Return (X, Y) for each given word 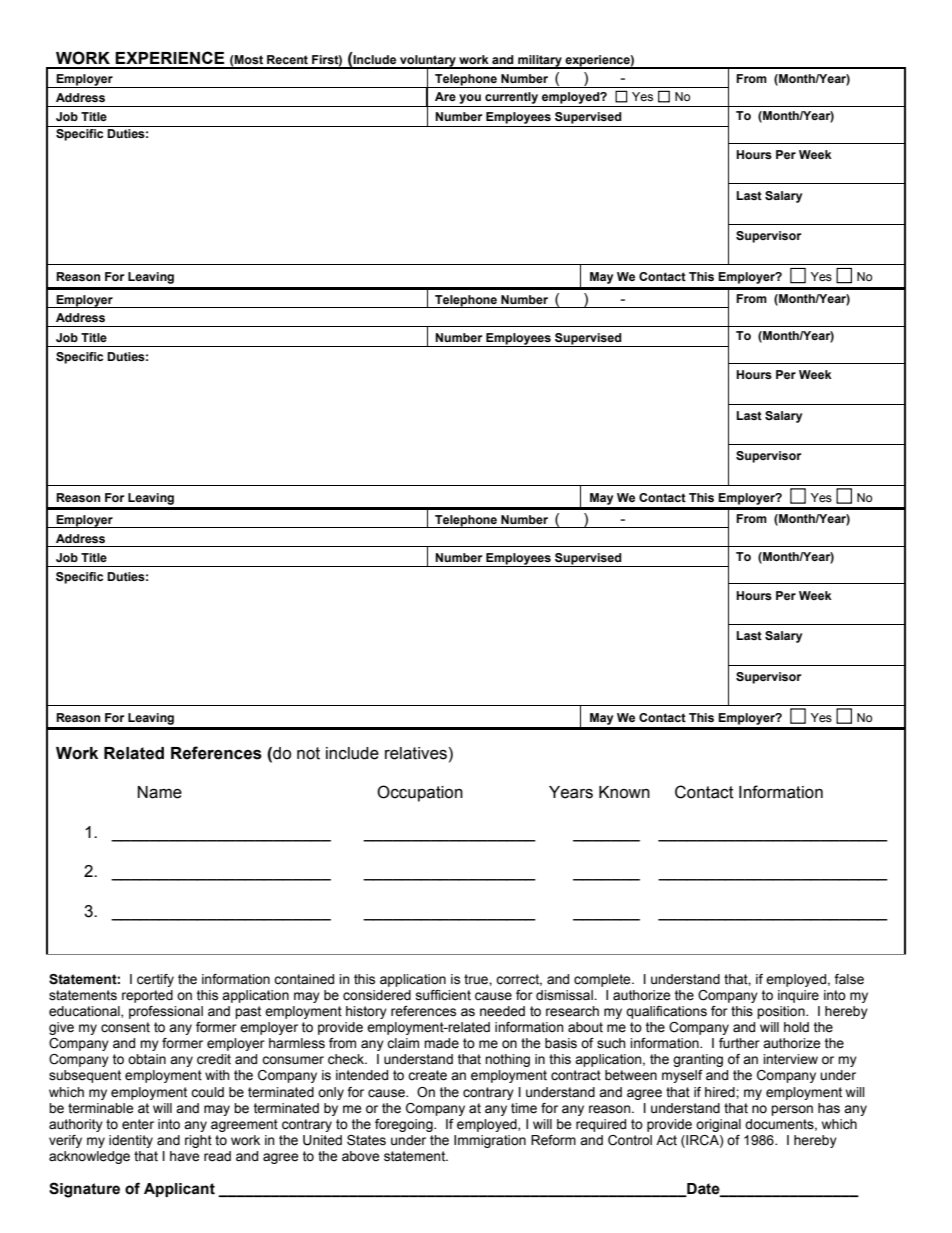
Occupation (420, 793)
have (184, 1156)
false (849, 979)
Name (160, 792)
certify (155, 980)
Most (248, 59)
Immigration (490, 1141)
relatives (416, 753)
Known (624, 792)
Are (445, 96)
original (718, 1125)
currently (511, 98)
